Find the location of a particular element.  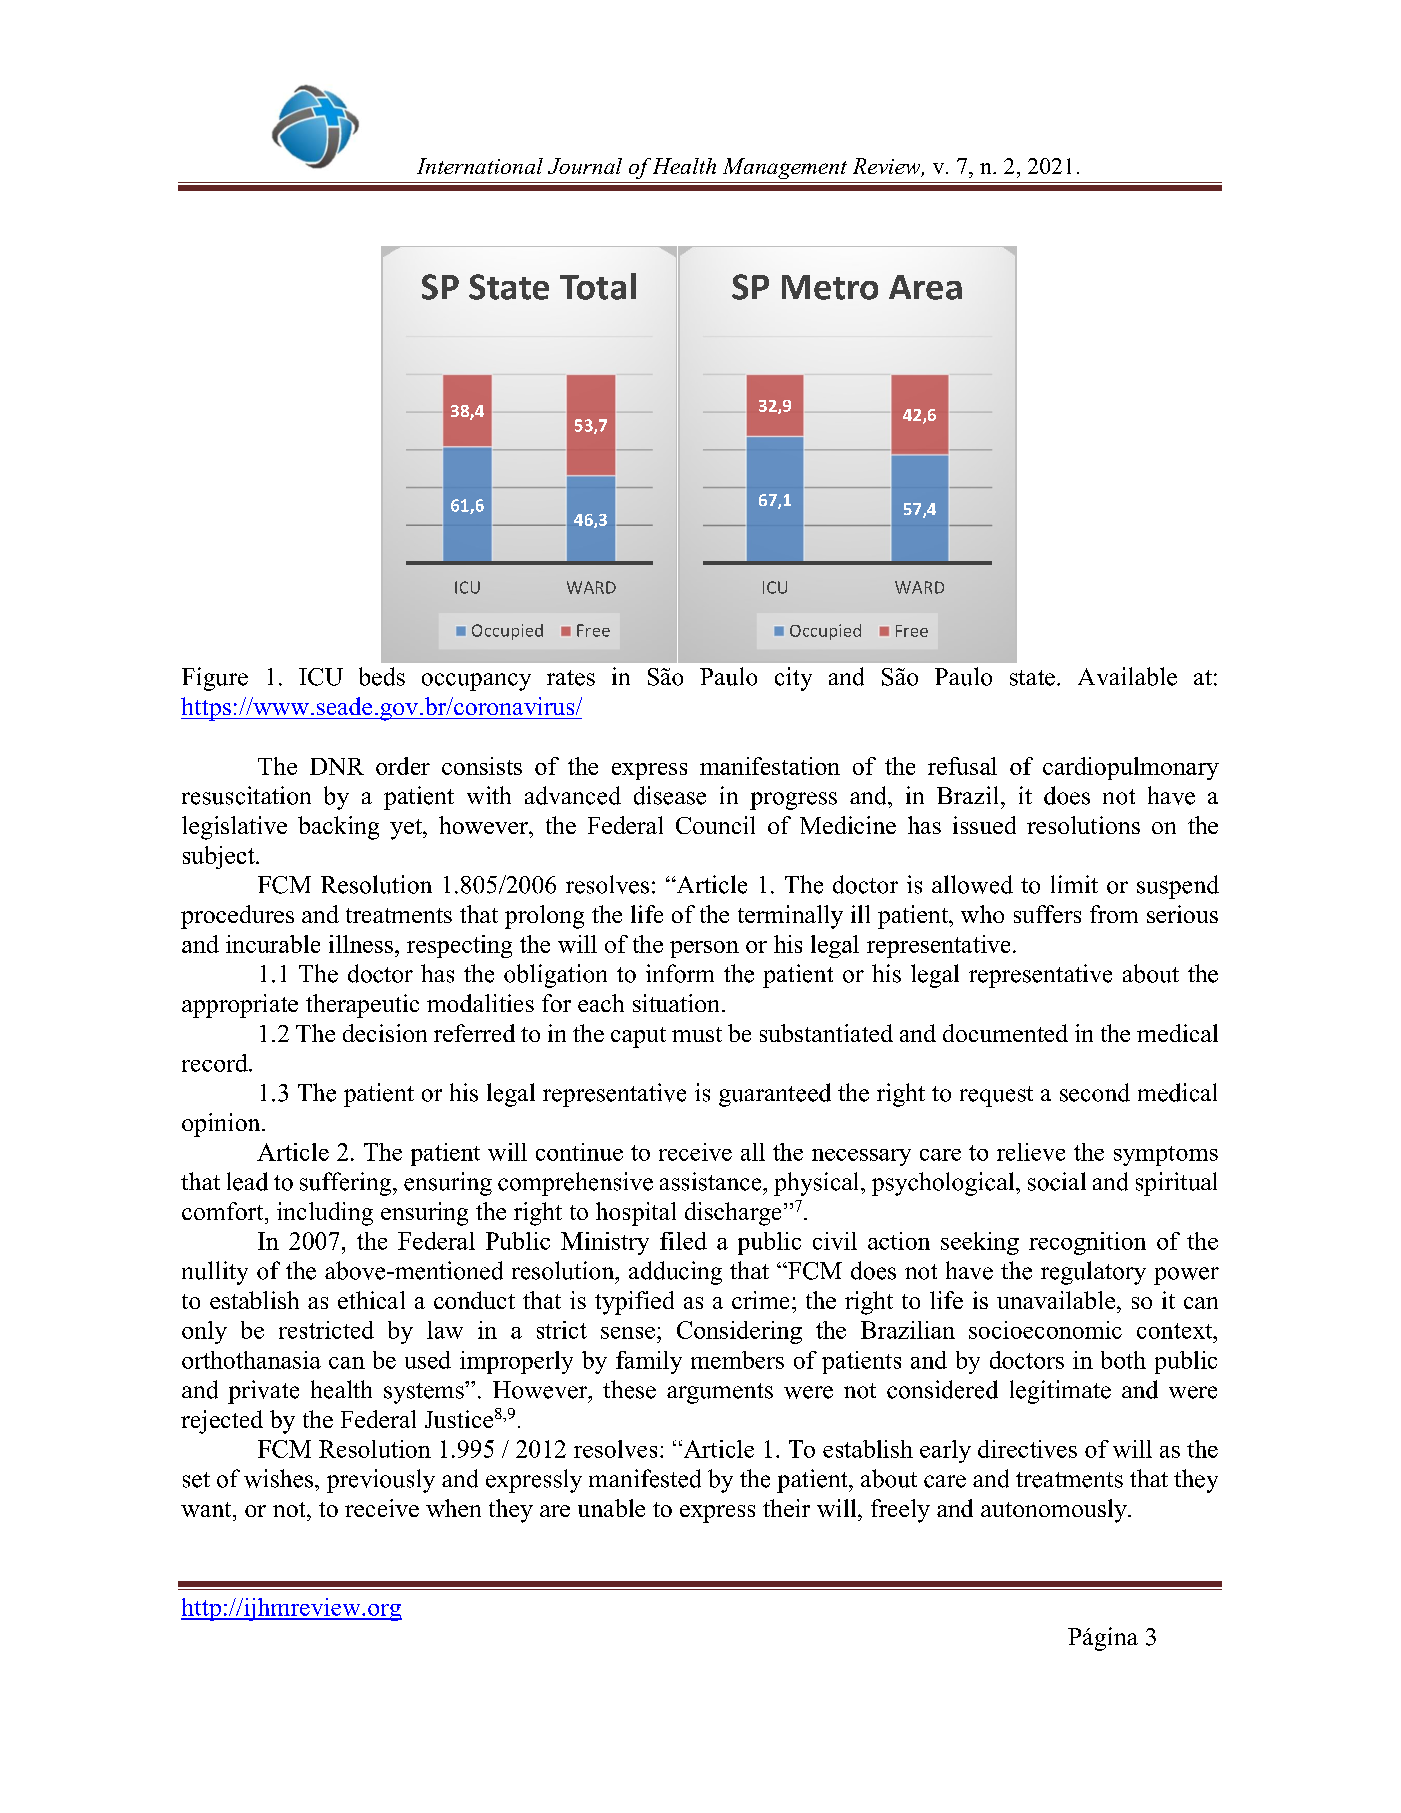

limit is located at coordinates (1074, 884).
